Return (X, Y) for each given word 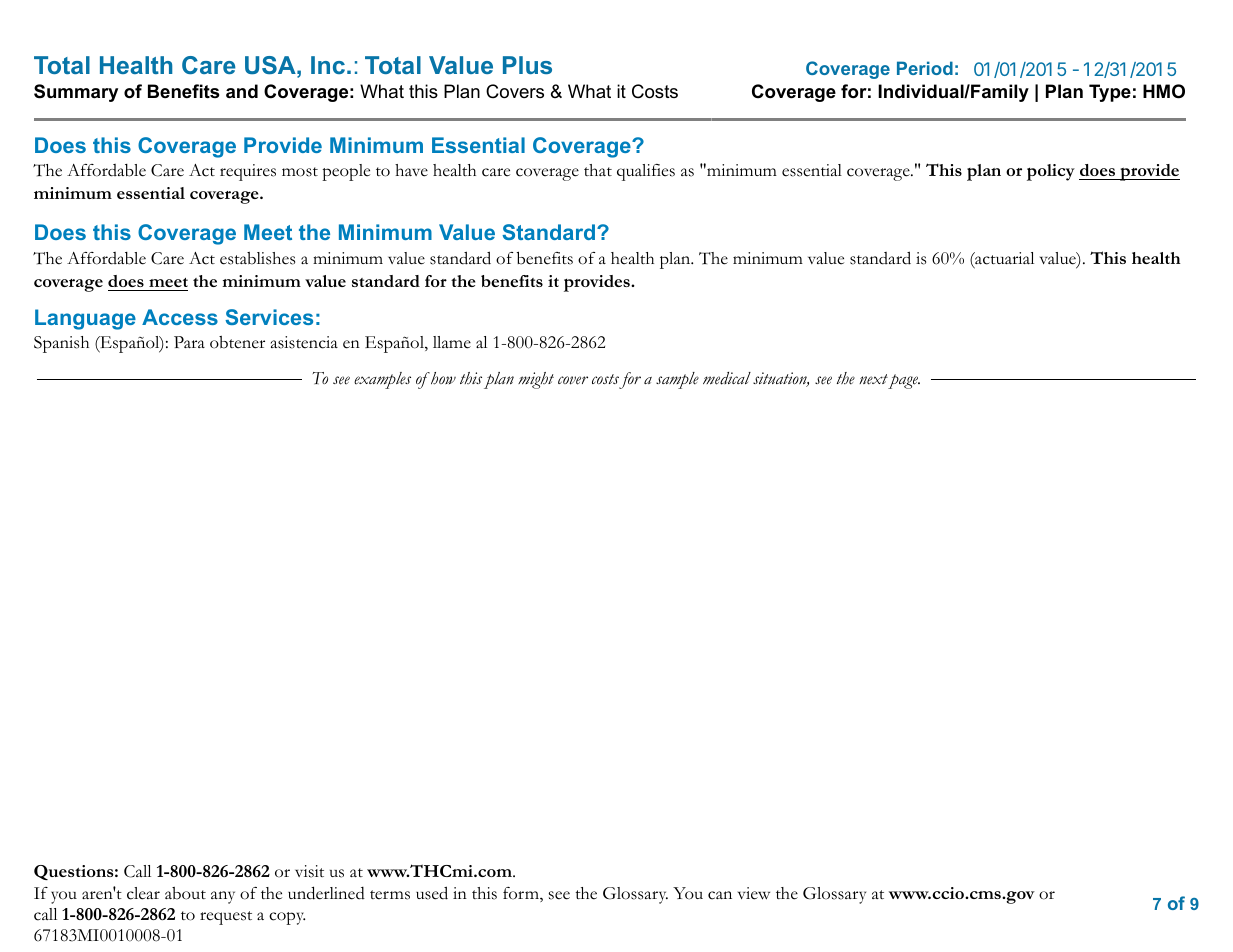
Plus (527, 65)
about (185, 893)
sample (677, 380)
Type (1110, 93)
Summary (76, 93)
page (904, 381)
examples (382, 380)
